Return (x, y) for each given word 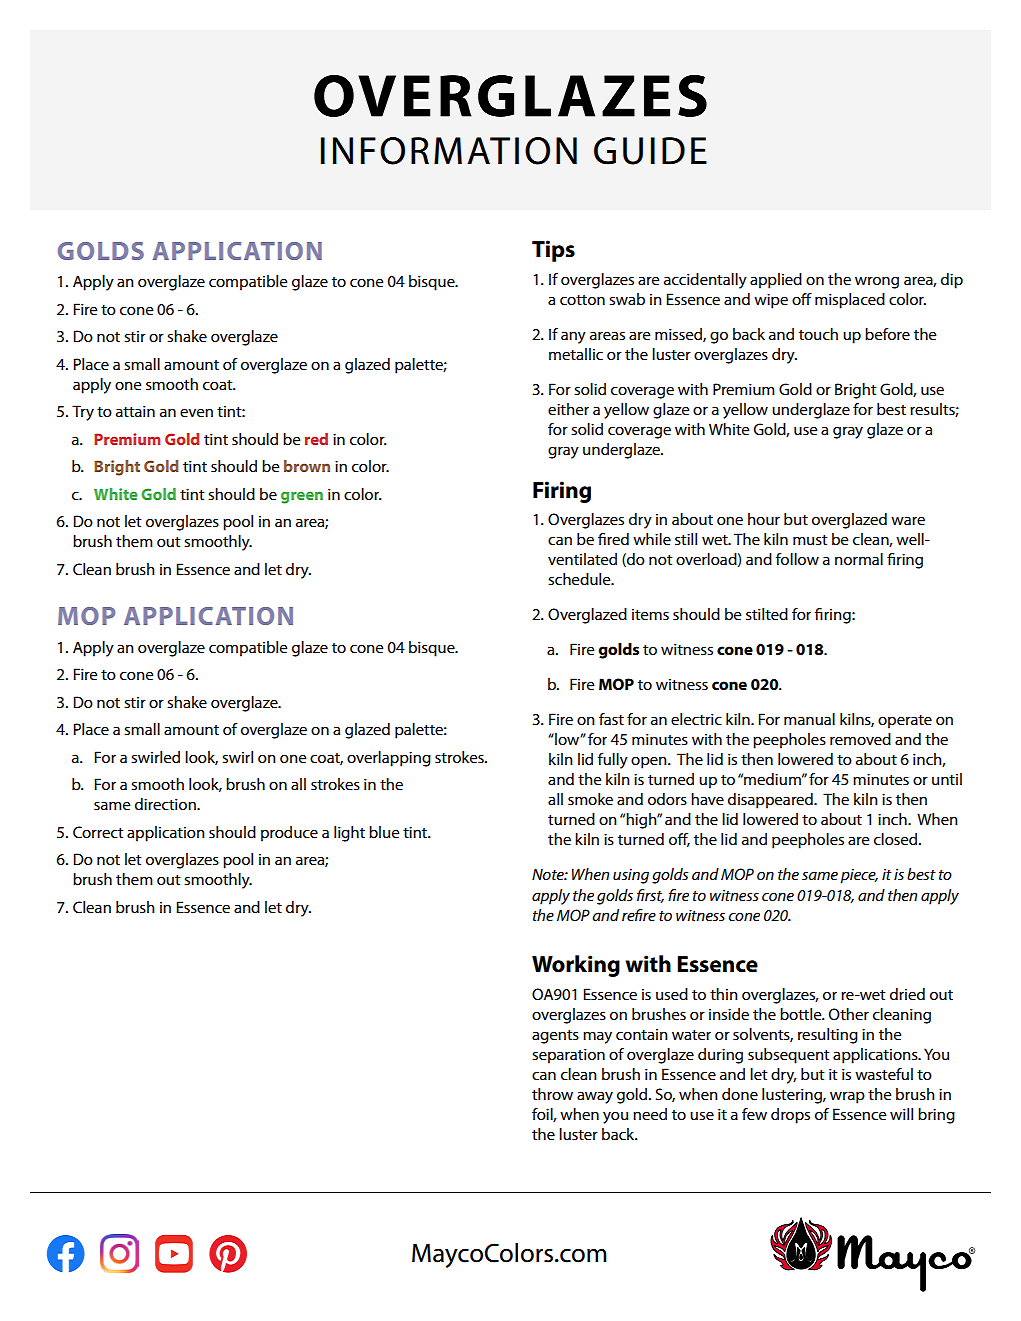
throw (552, 1094)
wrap (847, 1097)
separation (568, 1056)
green (302, 498)
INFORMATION (449, 151)
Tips (553, 251)
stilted (767, 614)
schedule (580, 579)
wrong (877, 282)
